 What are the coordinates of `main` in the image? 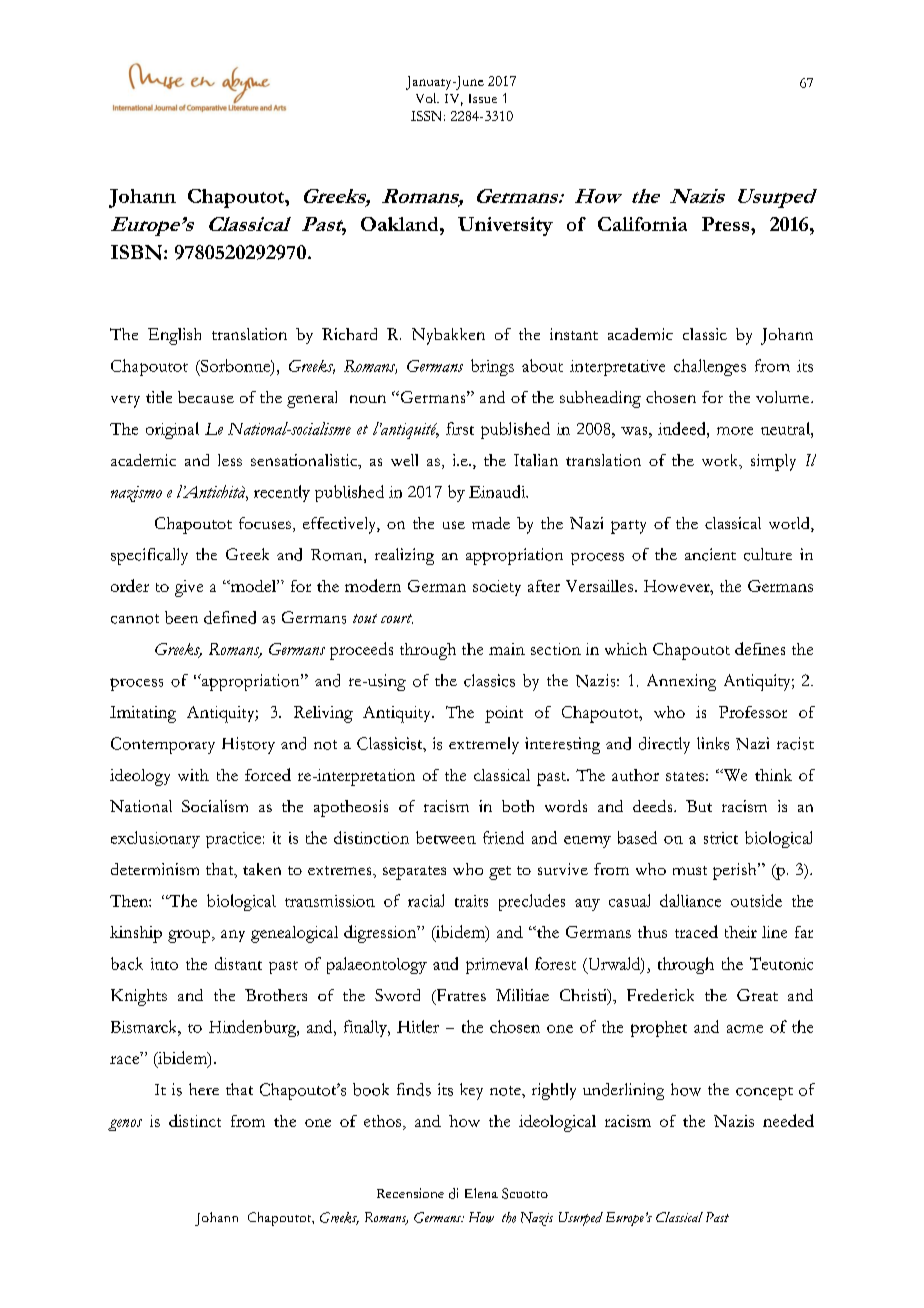 It's located at (507, 649).
